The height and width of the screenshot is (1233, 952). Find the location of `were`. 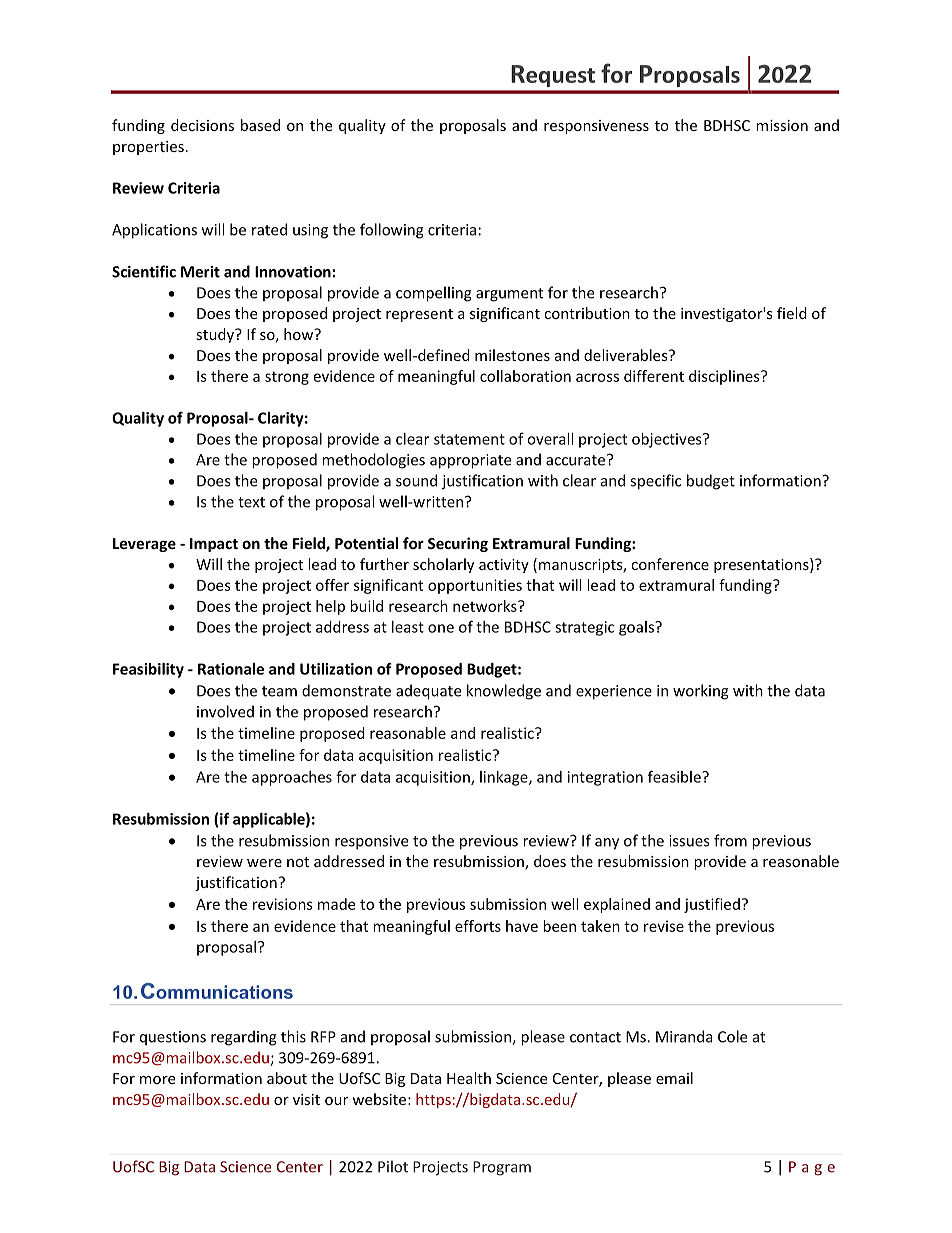

were is located at coordinates (264, 863).
